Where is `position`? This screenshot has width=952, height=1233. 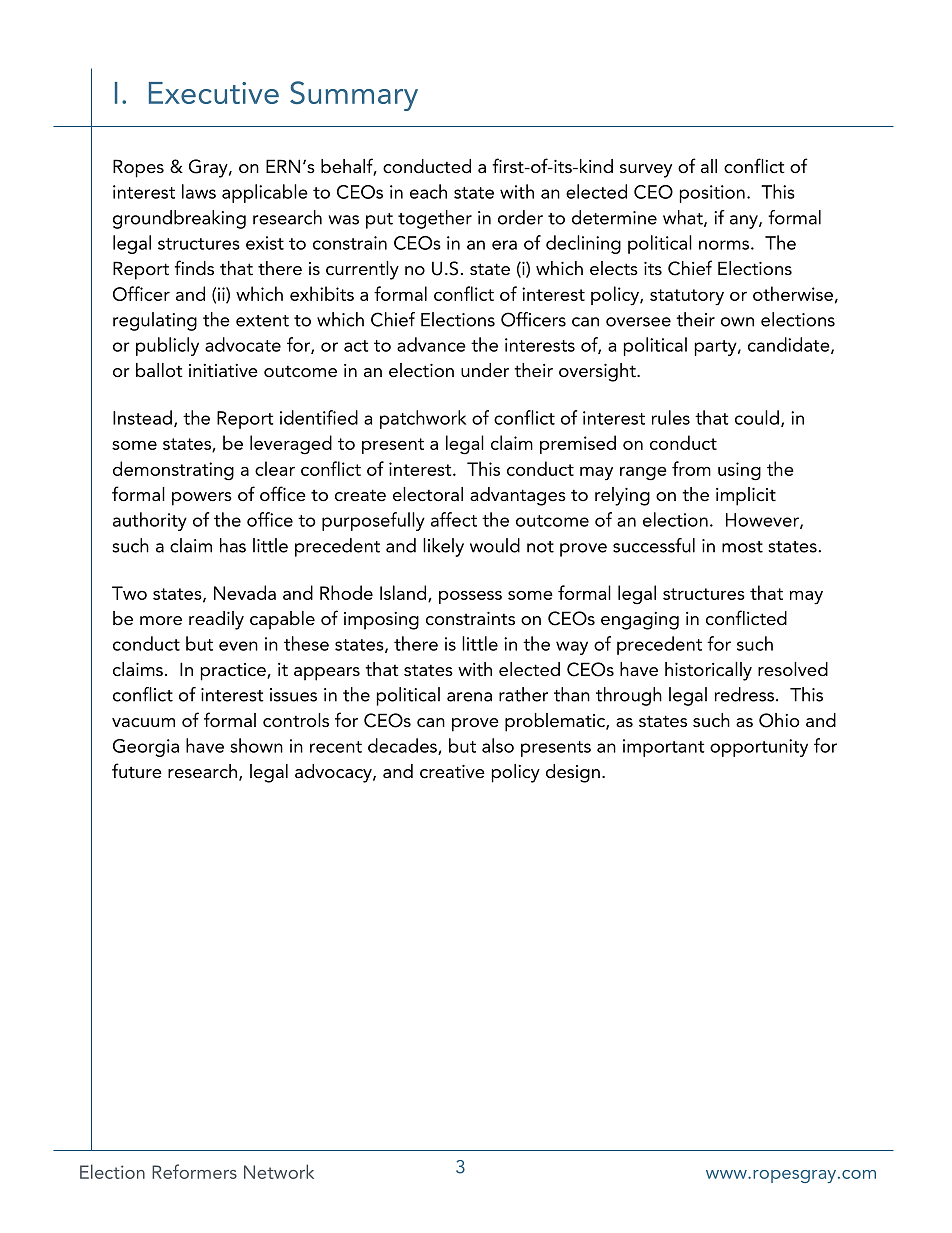
position is located at coordinates (712, 194).
